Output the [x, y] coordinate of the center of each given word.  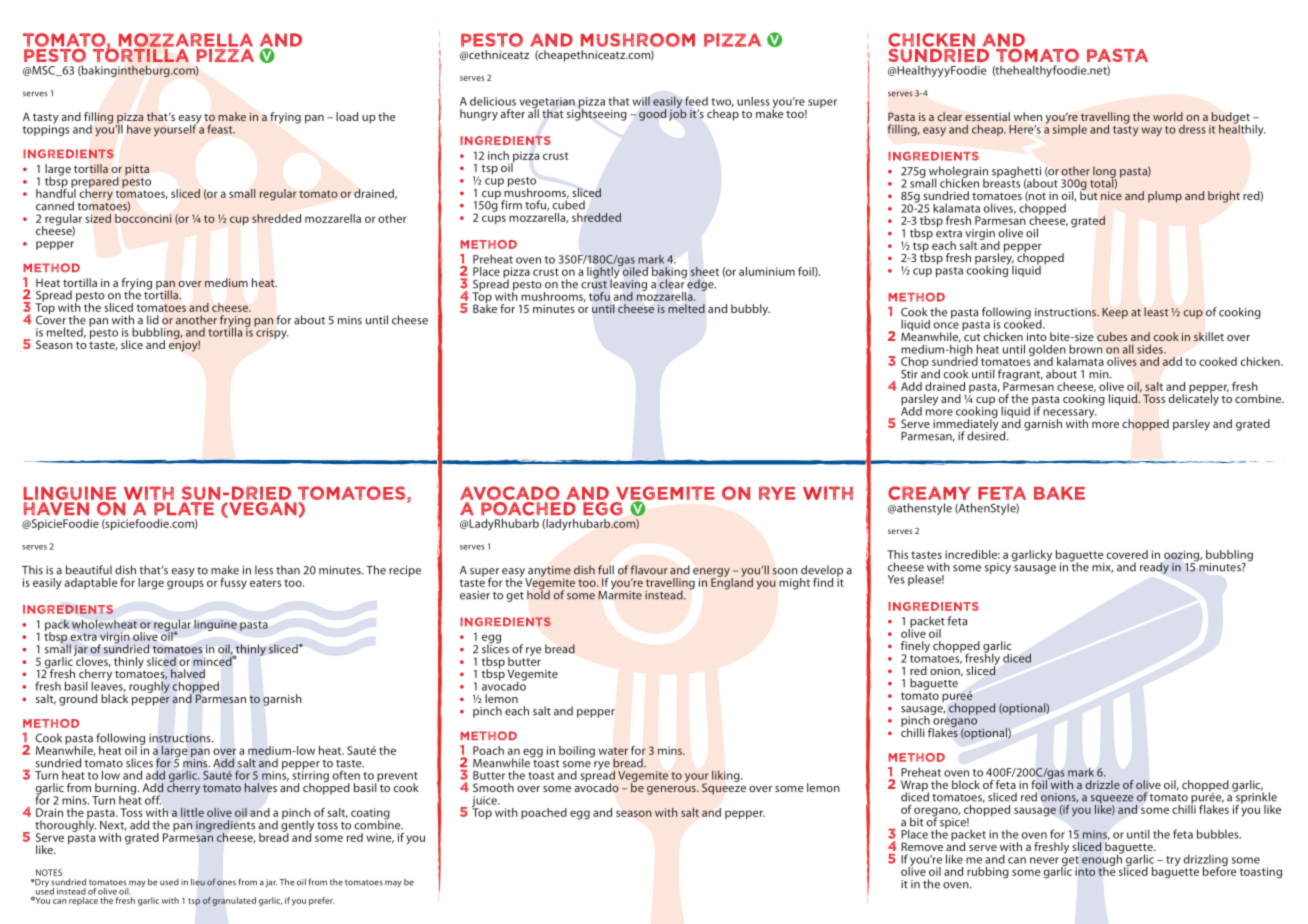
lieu [198, 882]
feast [221, 129]
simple [1070, 130]
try [1173, 861]
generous [672, 790]
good [652, 115]
